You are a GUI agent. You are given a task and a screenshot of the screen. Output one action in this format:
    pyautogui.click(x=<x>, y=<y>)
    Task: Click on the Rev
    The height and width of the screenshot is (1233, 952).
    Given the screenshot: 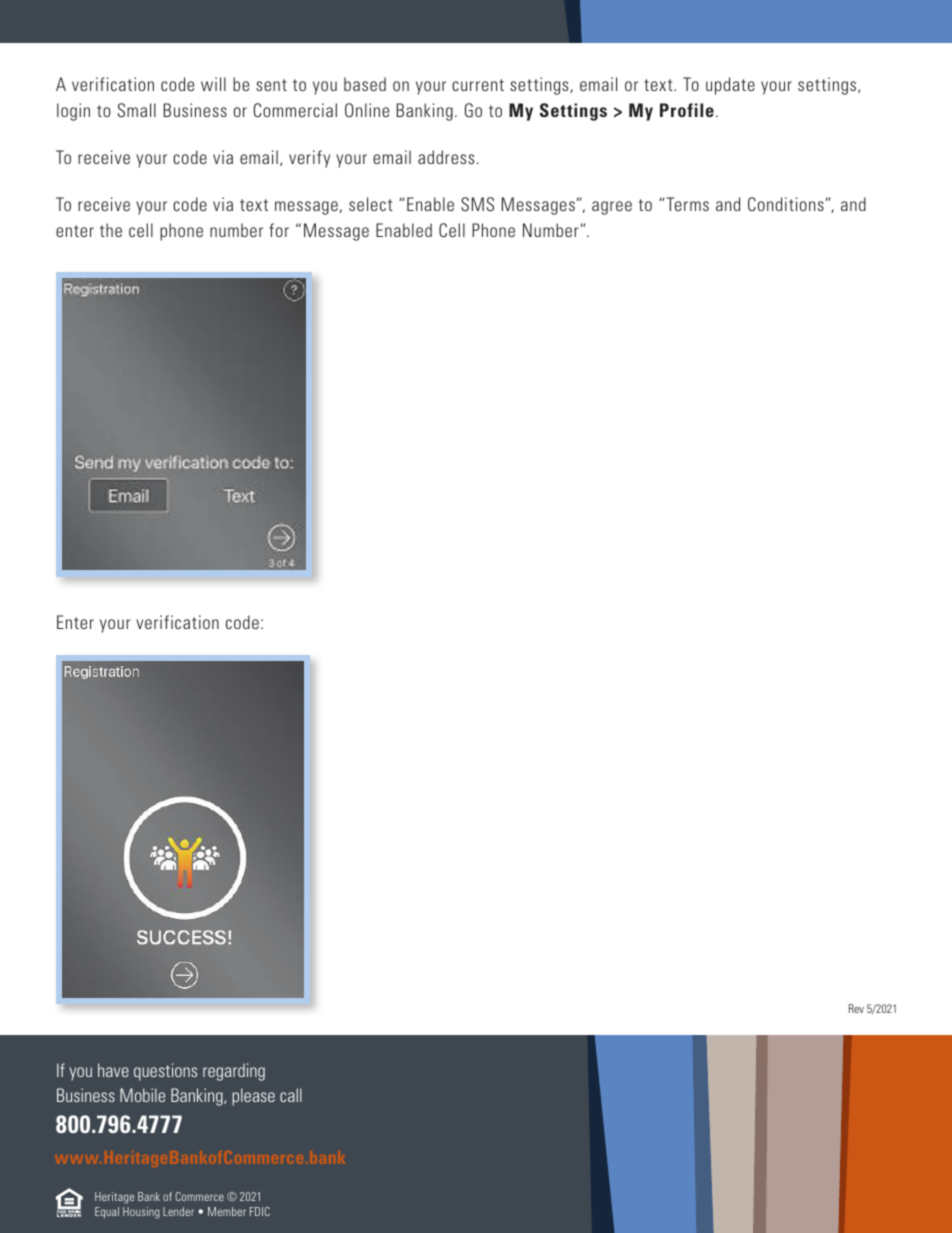 What is the action you would take?
    pyautogui.click(x=856, y=1008)
